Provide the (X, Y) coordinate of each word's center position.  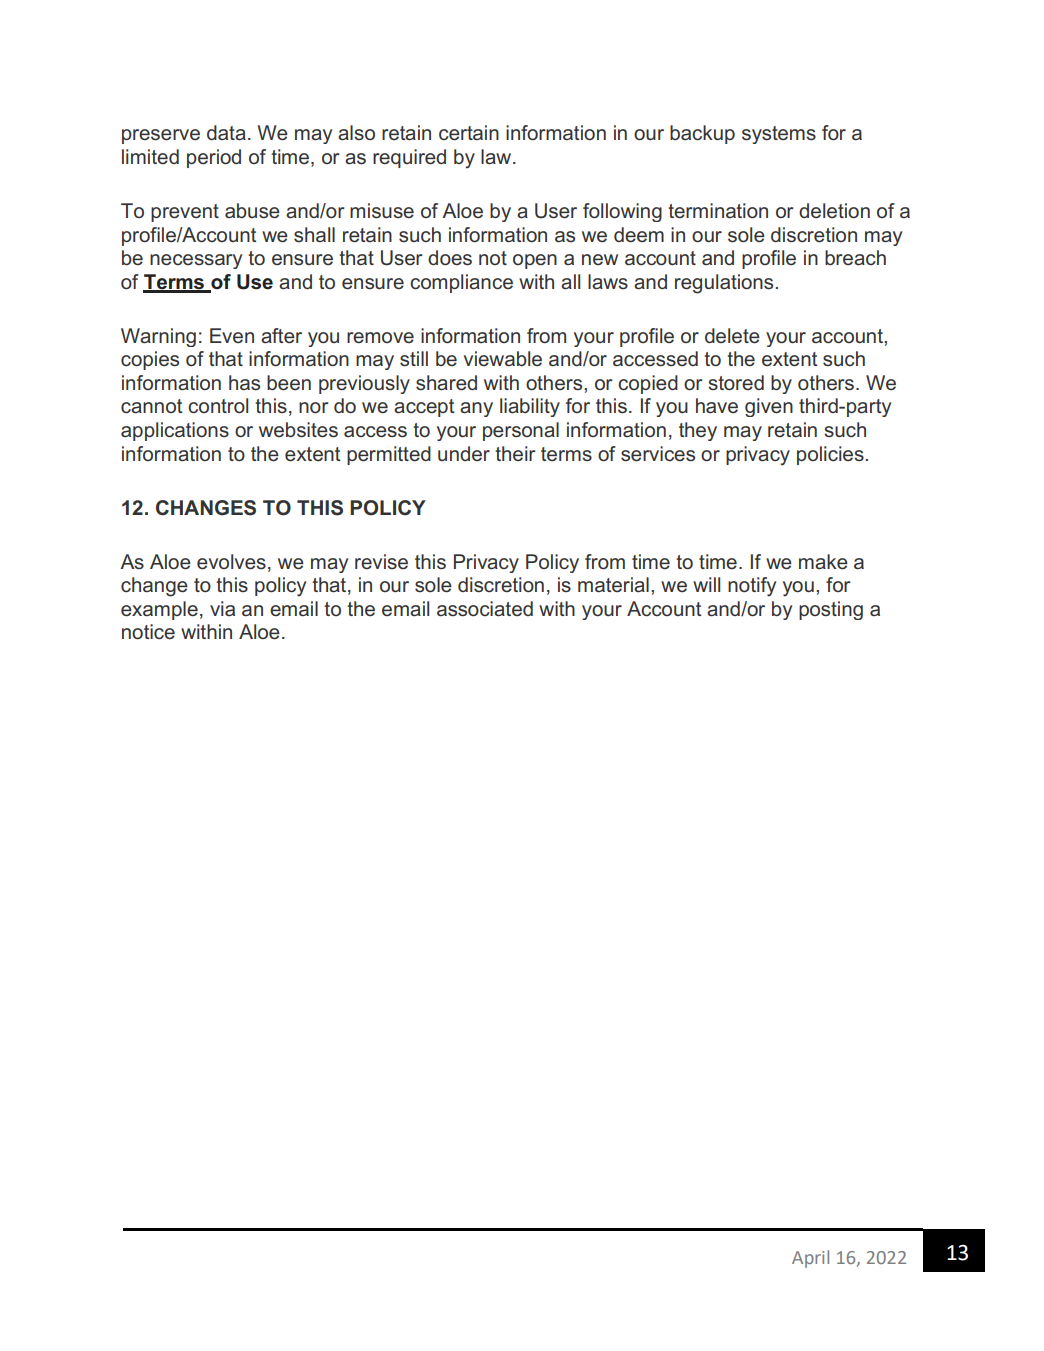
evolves (231, 562)
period (214, 158)
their (515, 453)
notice (148, 631)
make (823, 562)
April (810, 1259)
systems (779, 135)
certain (469, 133)
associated (485, 609)
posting (831, 610)
